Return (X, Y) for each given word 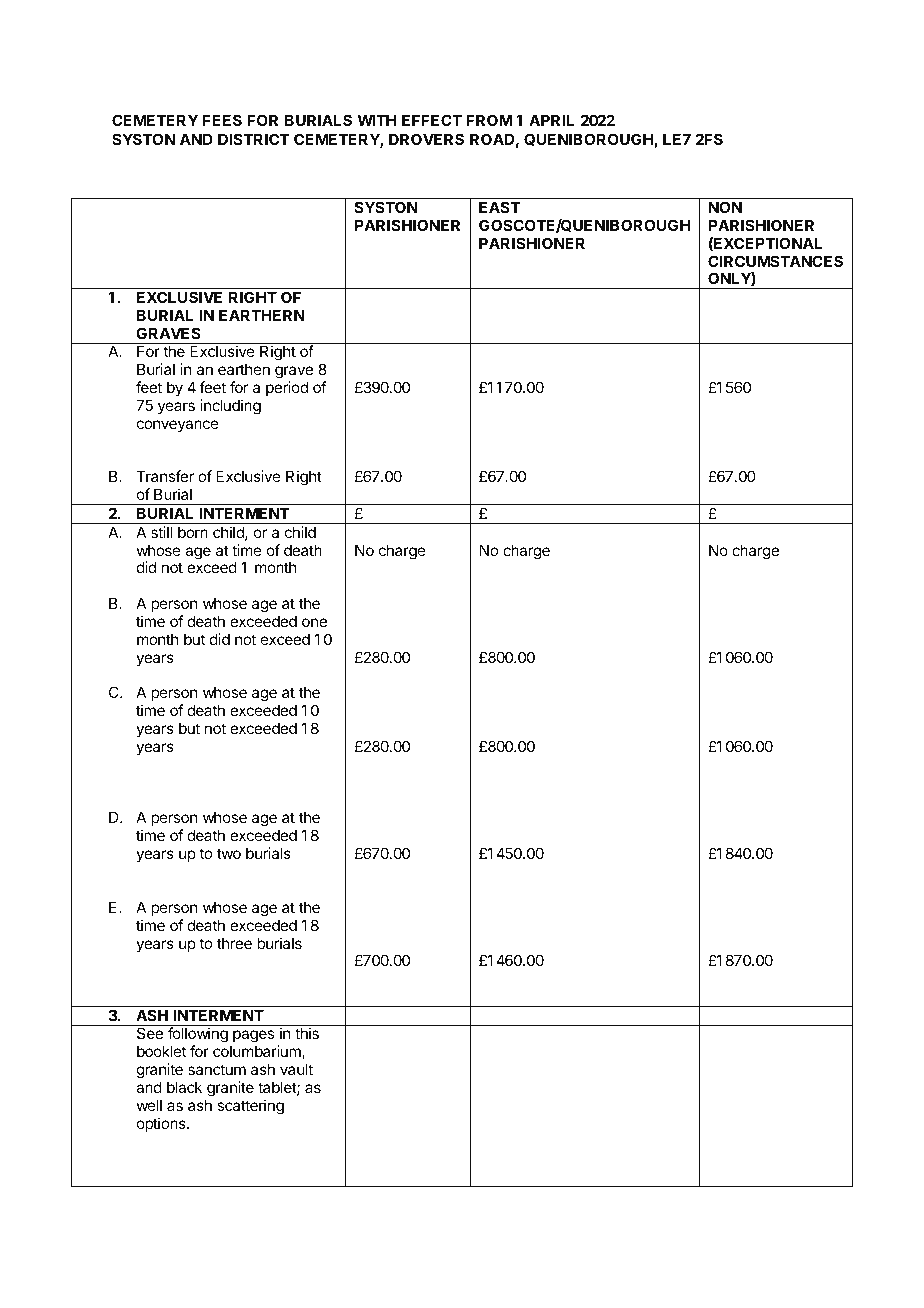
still (161, 532)
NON (725, 207)
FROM (489, 120)
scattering (250, 1107)
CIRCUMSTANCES (775, 261)
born (193, 532)
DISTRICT (254, 139)
